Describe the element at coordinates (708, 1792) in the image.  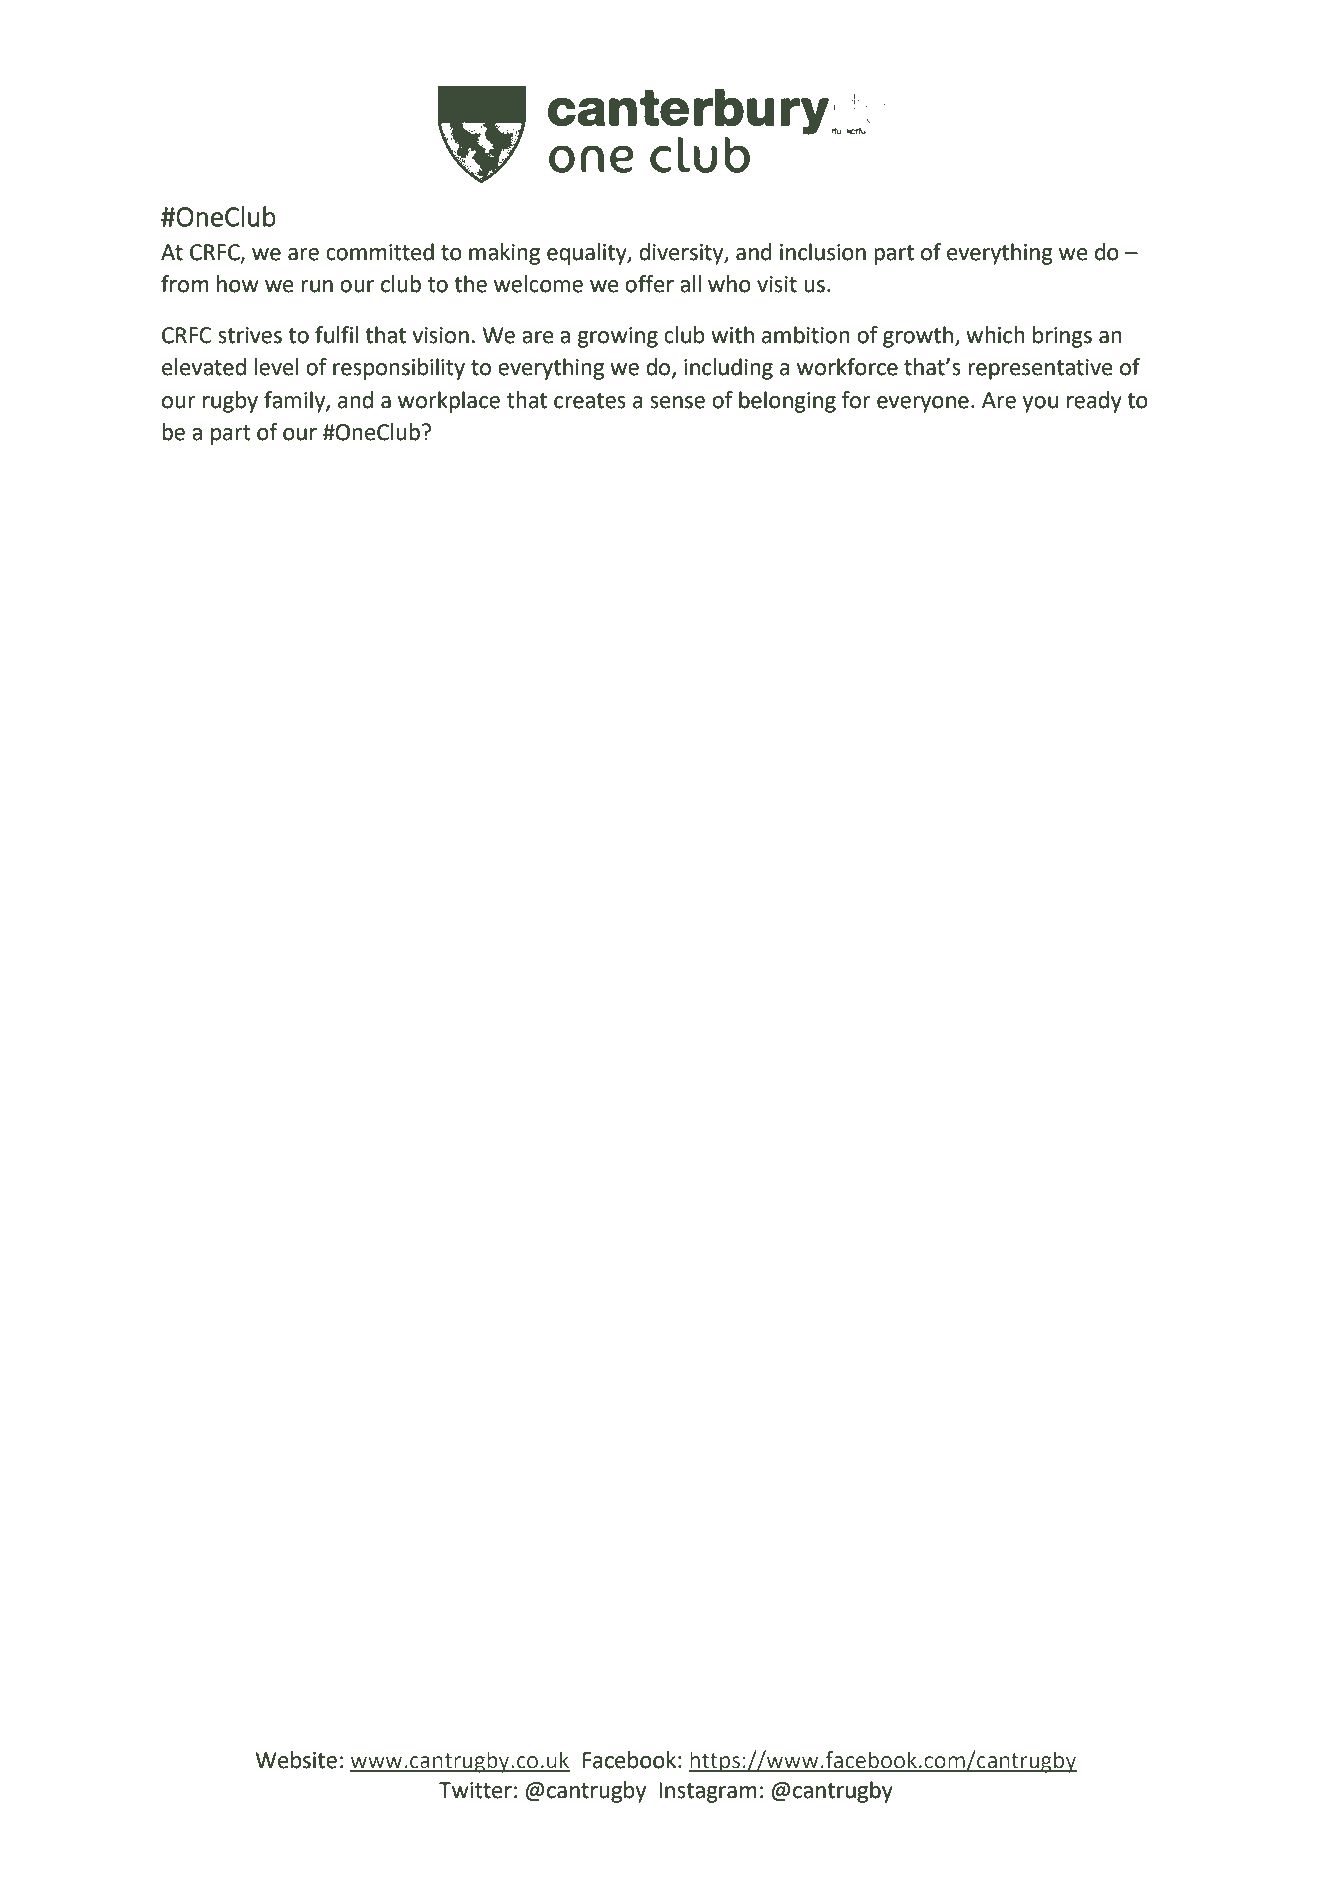
I see `Instagram` at that location.
